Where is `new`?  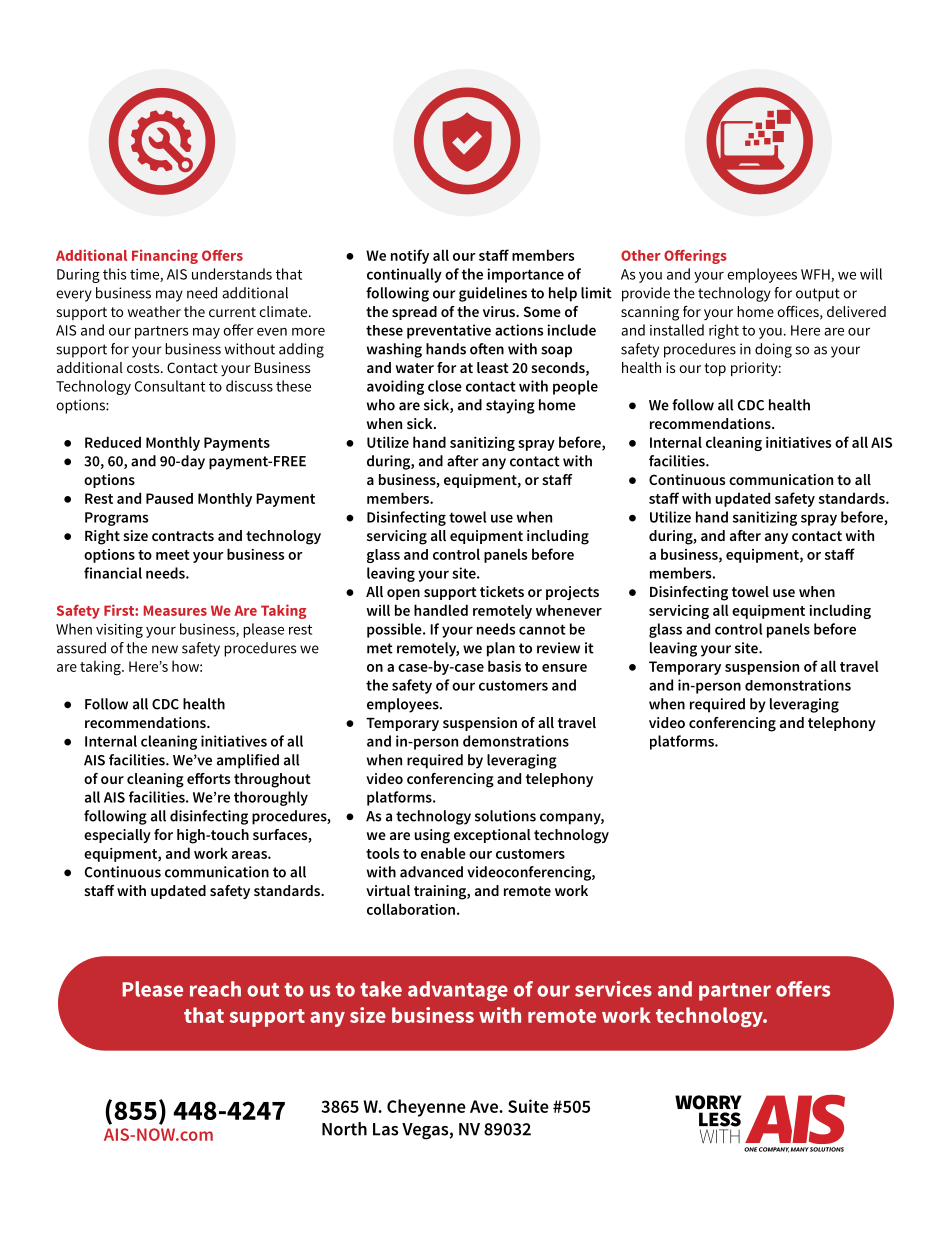 new is located at coordinates (165, 649).
